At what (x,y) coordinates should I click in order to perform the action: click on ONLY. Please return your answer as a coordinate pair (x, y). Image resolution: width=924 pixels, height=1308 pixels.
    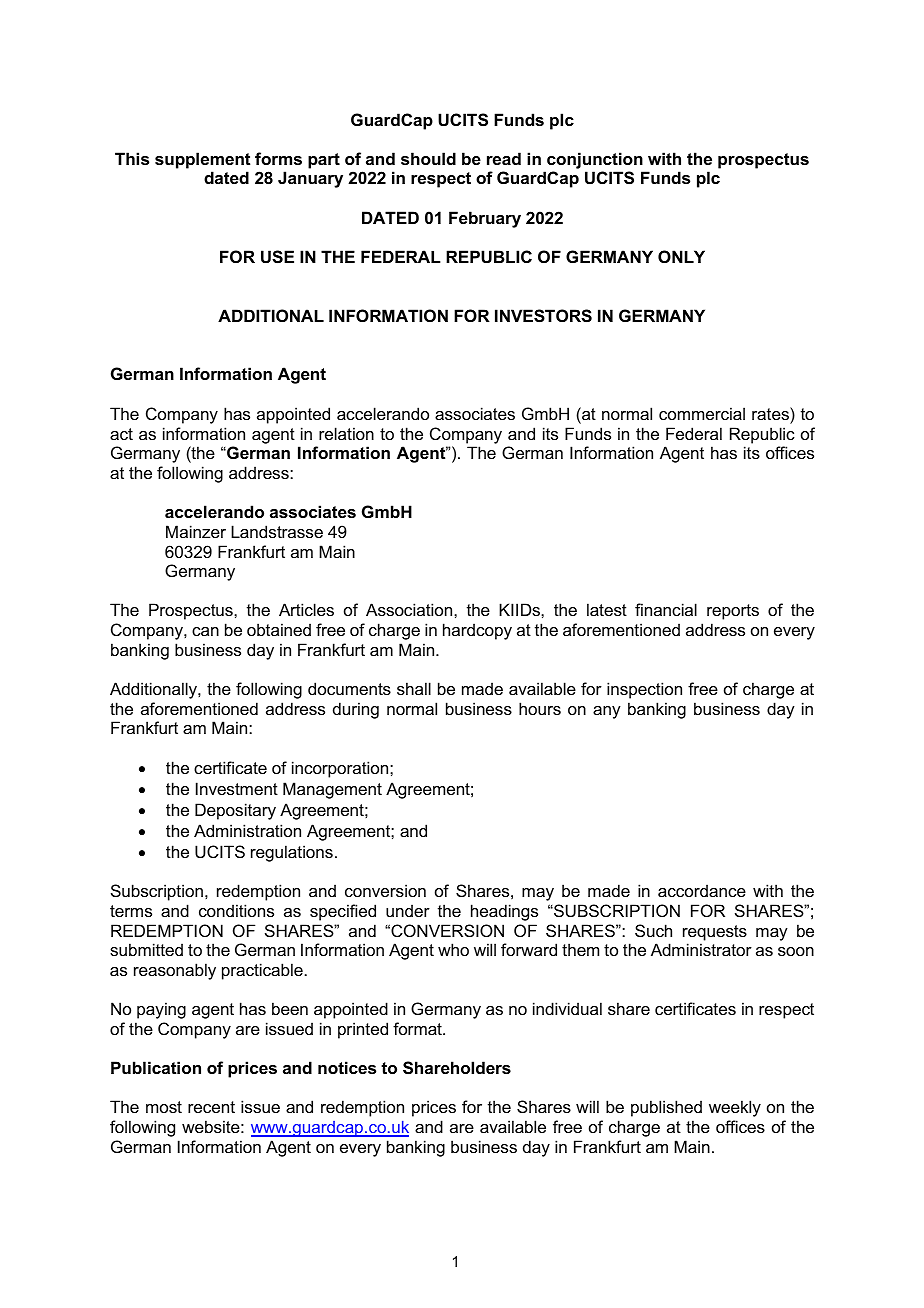
    Looking at the image, I should click on (681, 256).
